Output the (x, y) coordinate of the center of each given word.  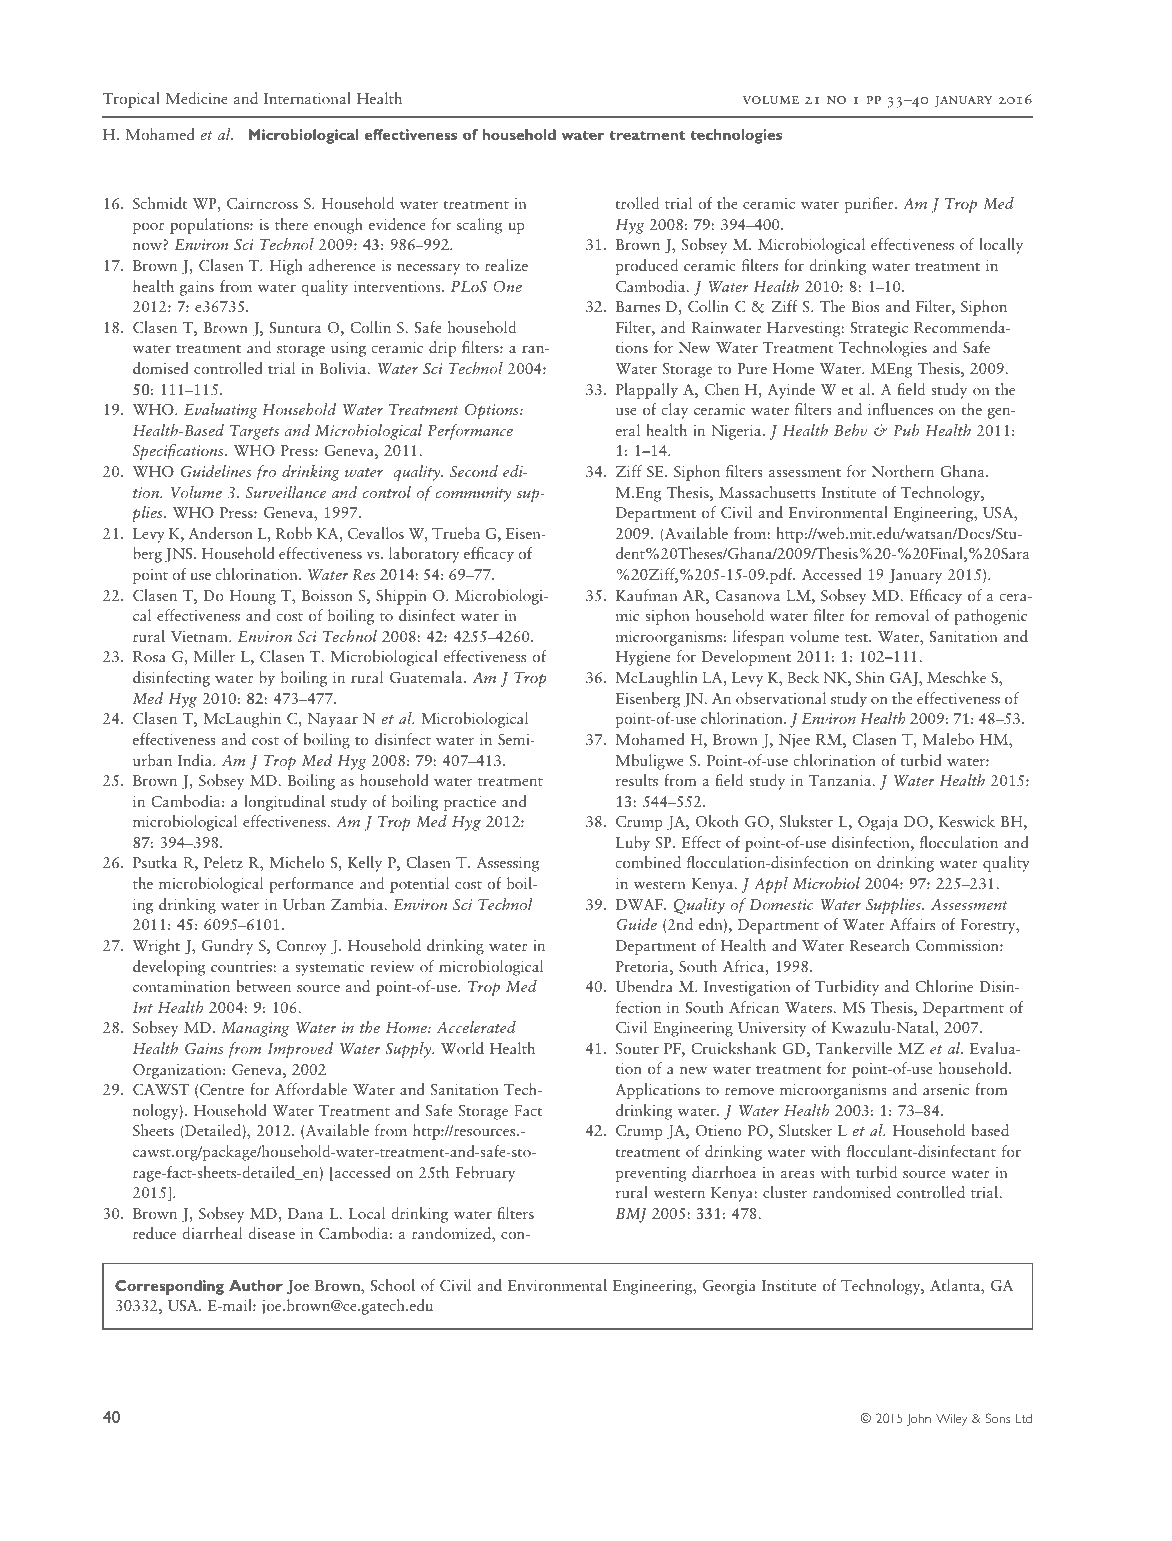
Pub (906, 430)
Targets (254, 432)
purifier (870, 205)
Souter (637, 1048)
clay (674, 411)
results (637, 780)
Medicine (196, 98)
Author (256, 1285)
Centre (222, 1089)
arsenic (946, 1089)
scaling (479, 226)
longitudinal (284, 803)
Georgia (729, 1287)
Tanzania (841, 780)
